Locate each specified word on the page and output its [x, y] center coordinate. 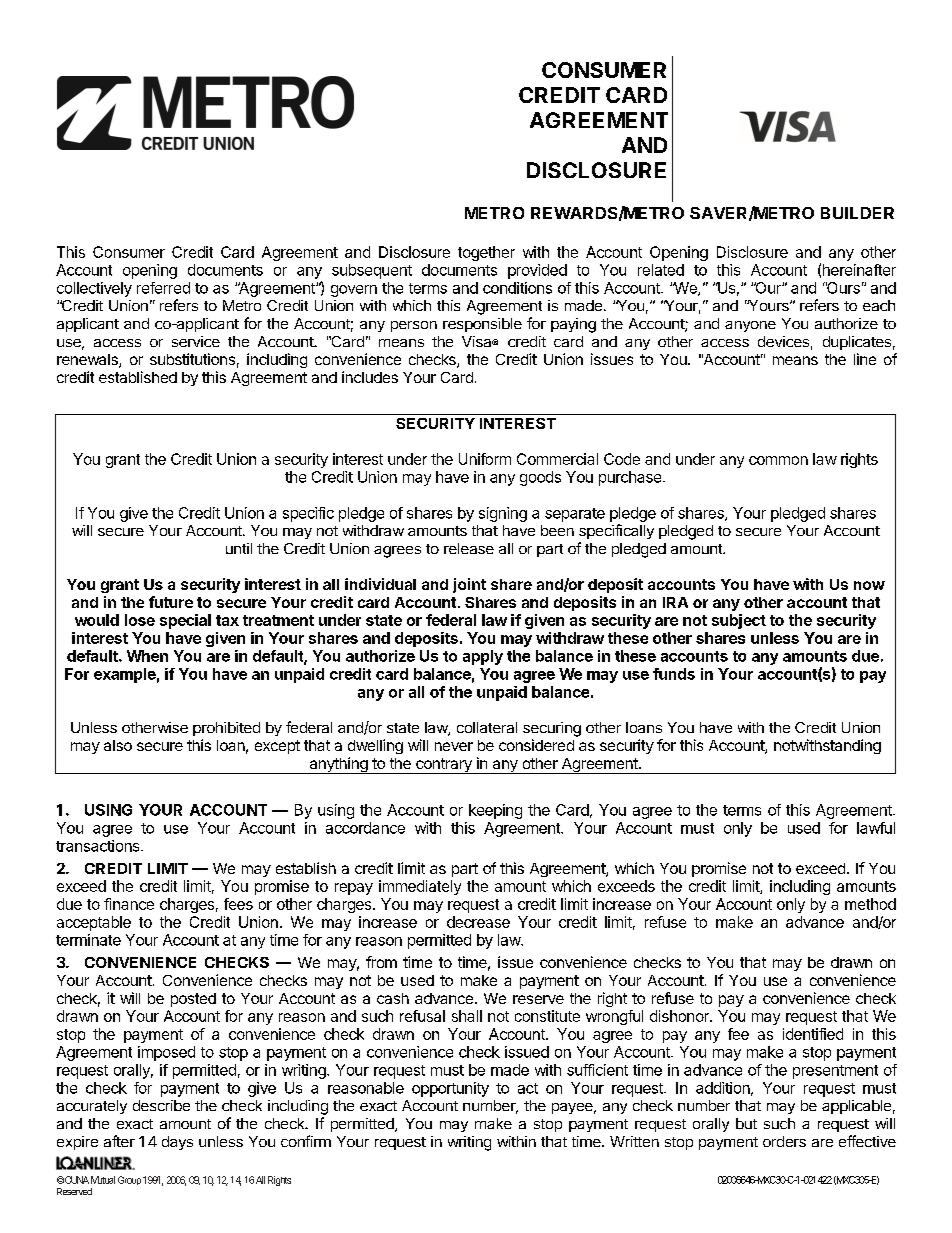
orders [784, 1141]
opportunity [450, 1089]
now [869, 585]
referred [163, 288]
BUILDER [857, 213]
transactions [99, 846]
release [469, 548]
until [239, 548]
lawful [876, 828]
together [486, 253]
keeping [495, 811]
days [177, 1143]
